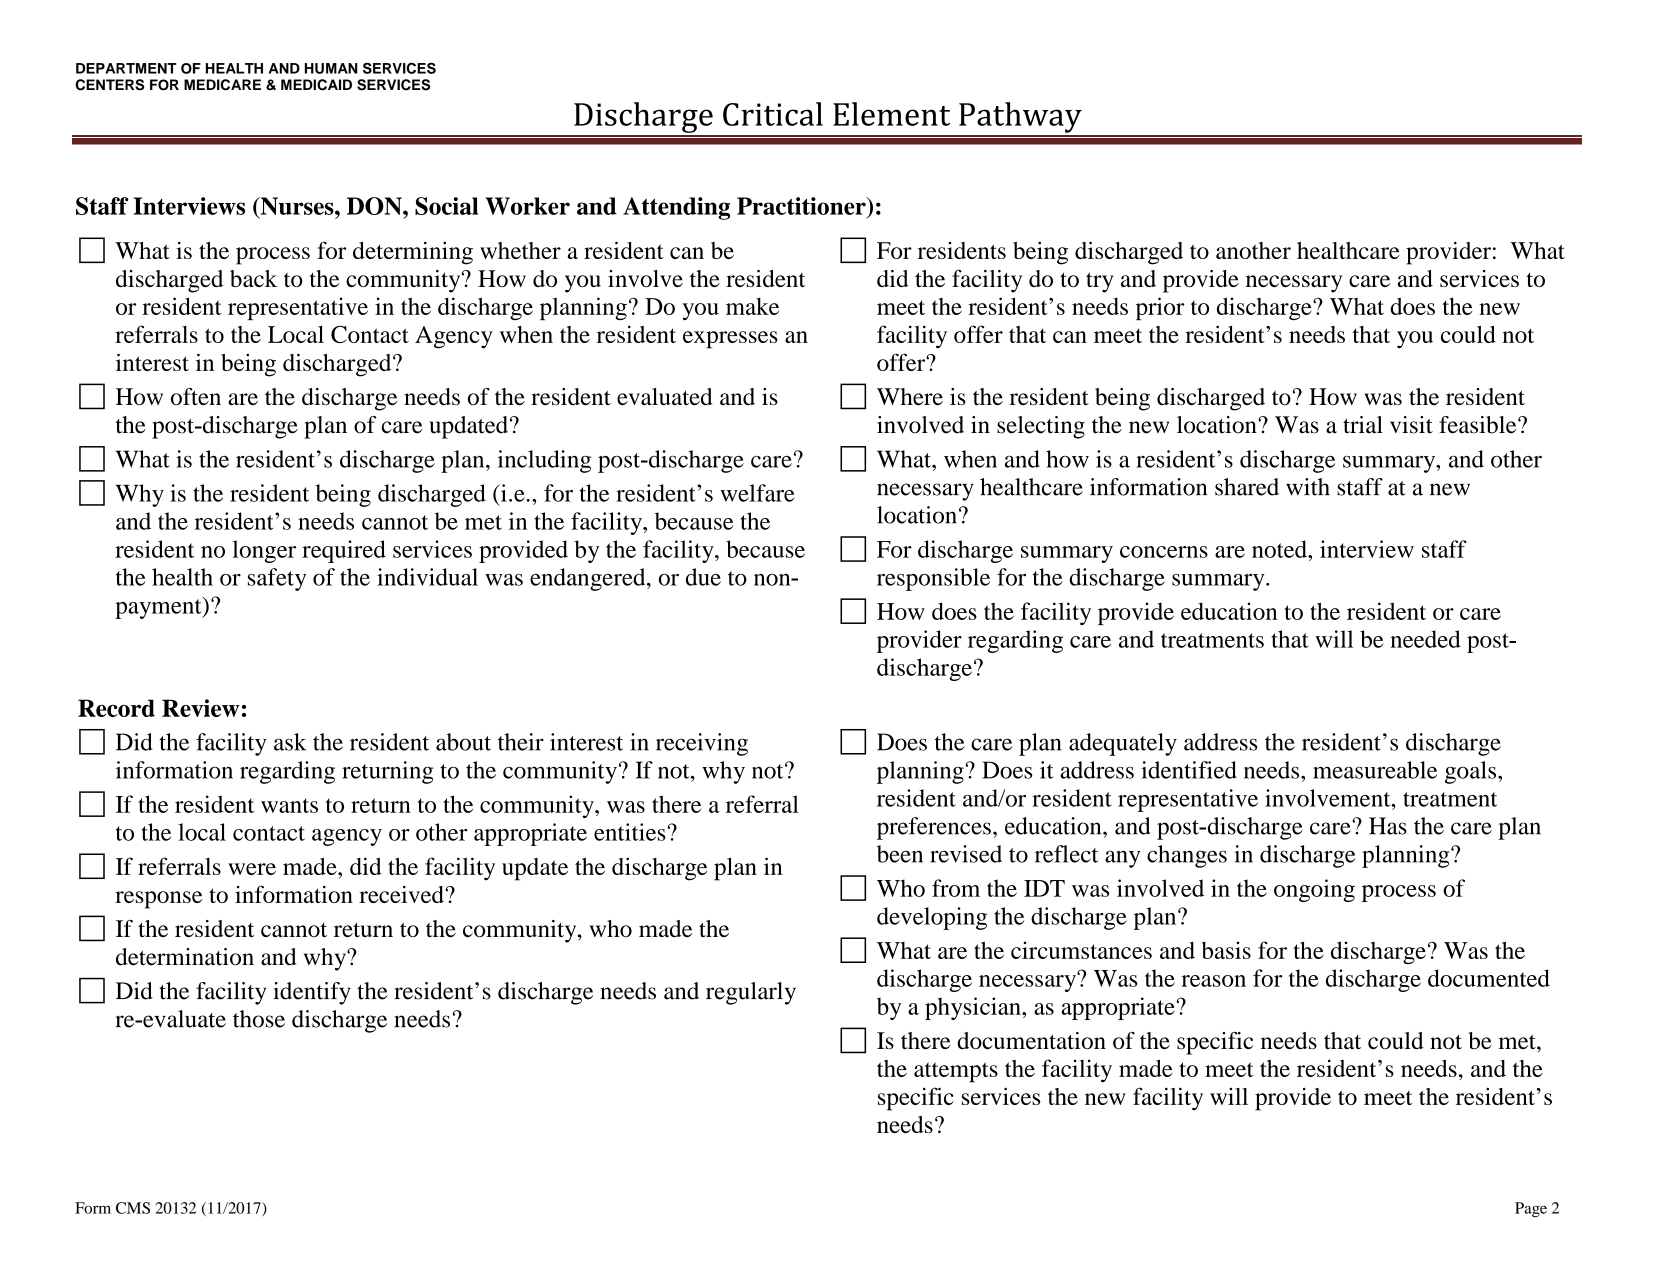  I want to click on needed, so click(1425, 639).
